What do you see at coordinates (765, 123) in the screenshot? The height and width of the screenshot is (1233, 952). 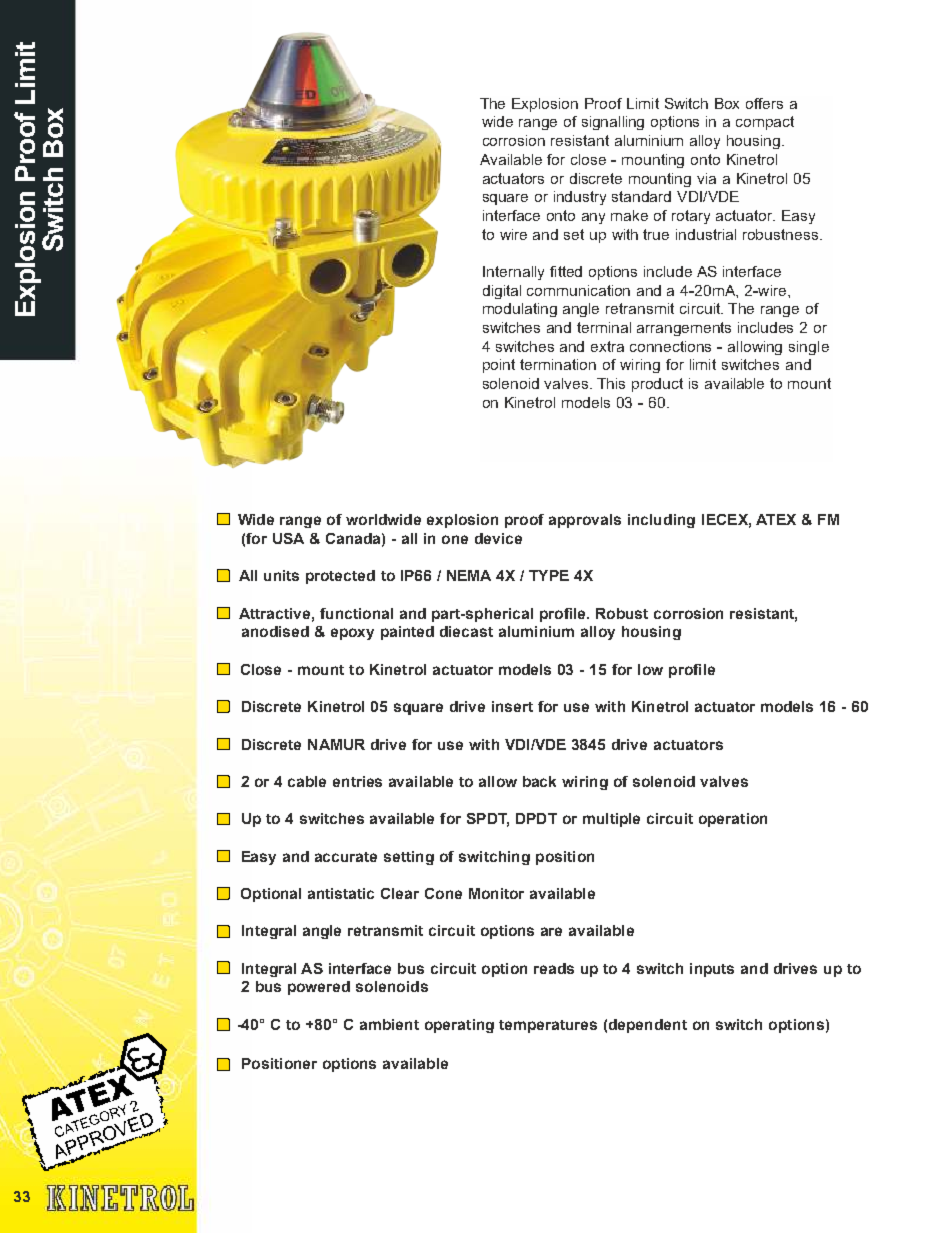 I see `compact` at bounding box center [765, 123].
